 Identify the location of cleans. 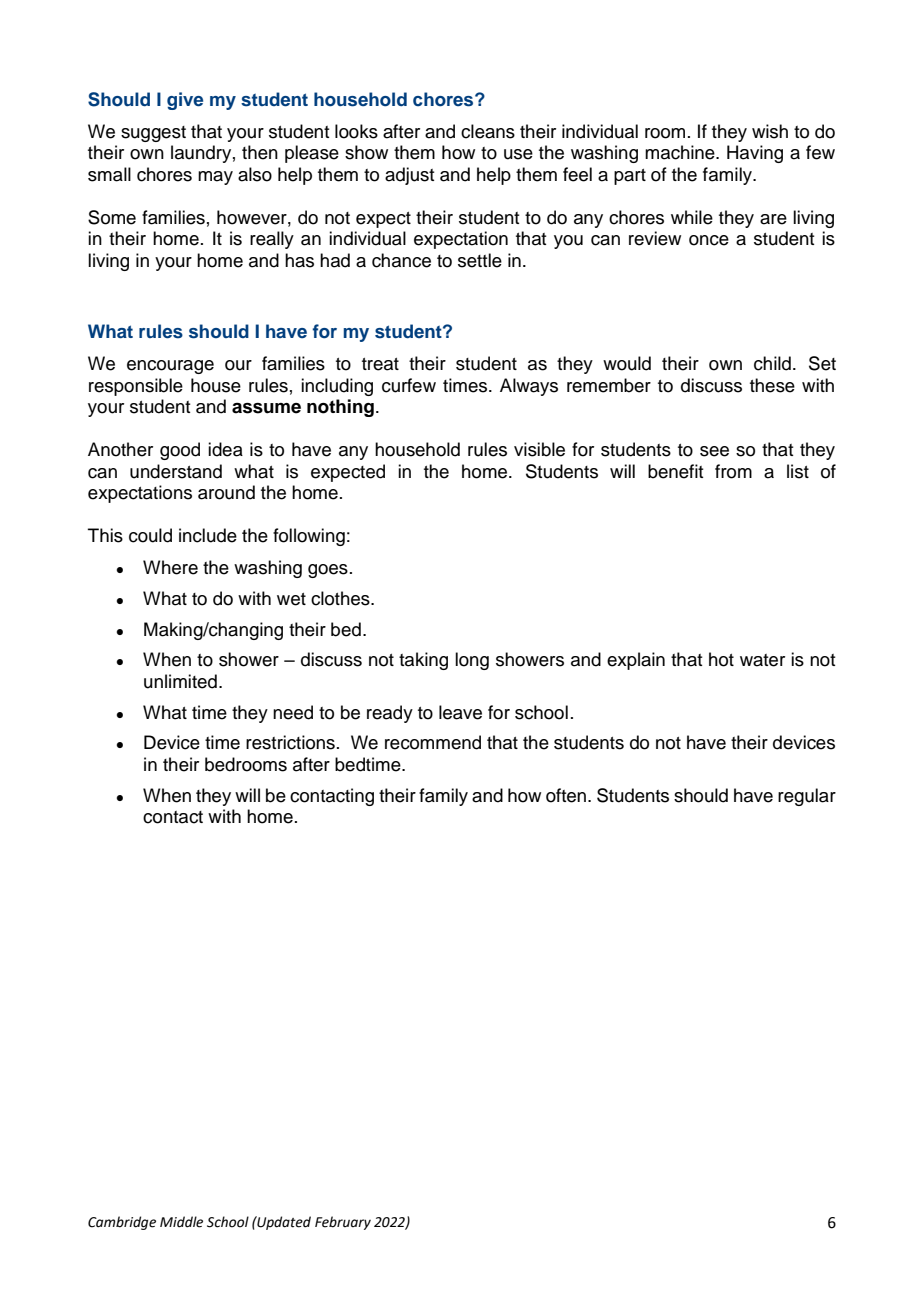
(488, 131).
